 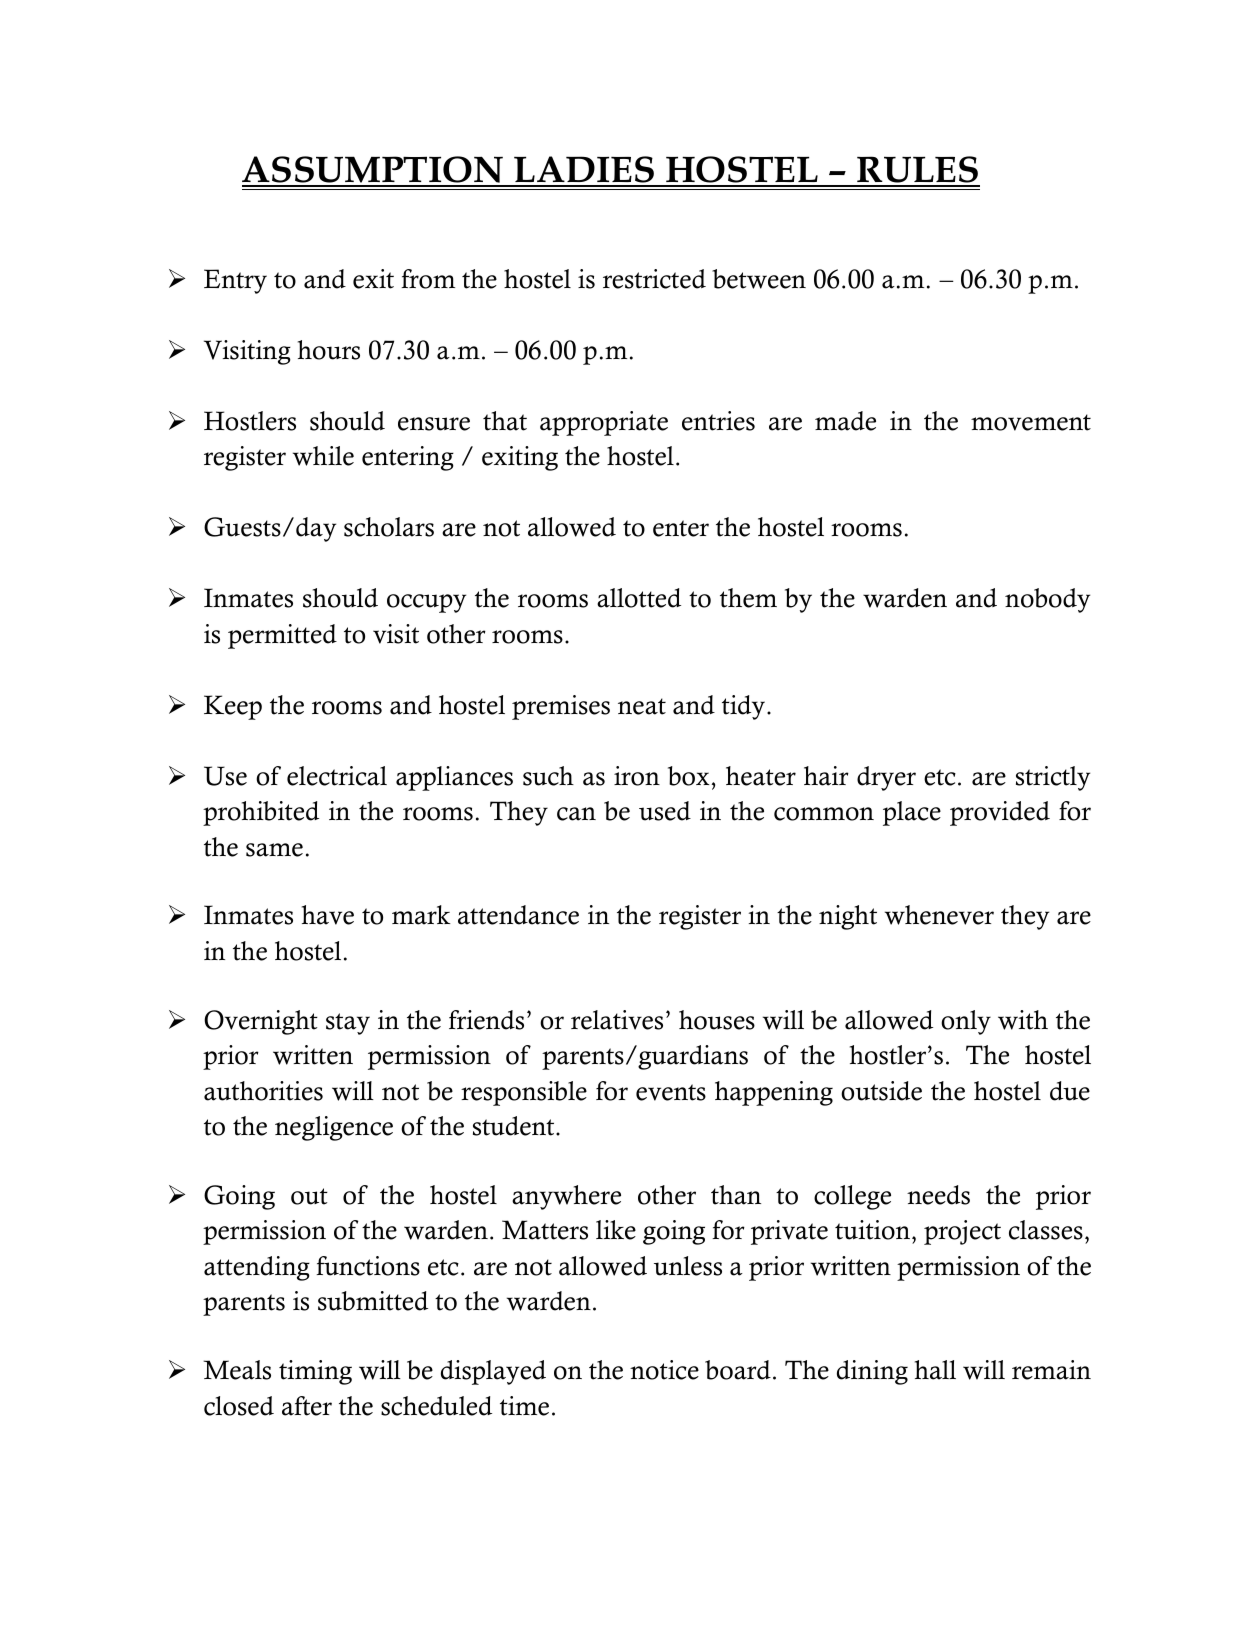 What do you see at coordinates (584, 171) in the page?
I see `LADIES` at bounding box center [584, 171].
